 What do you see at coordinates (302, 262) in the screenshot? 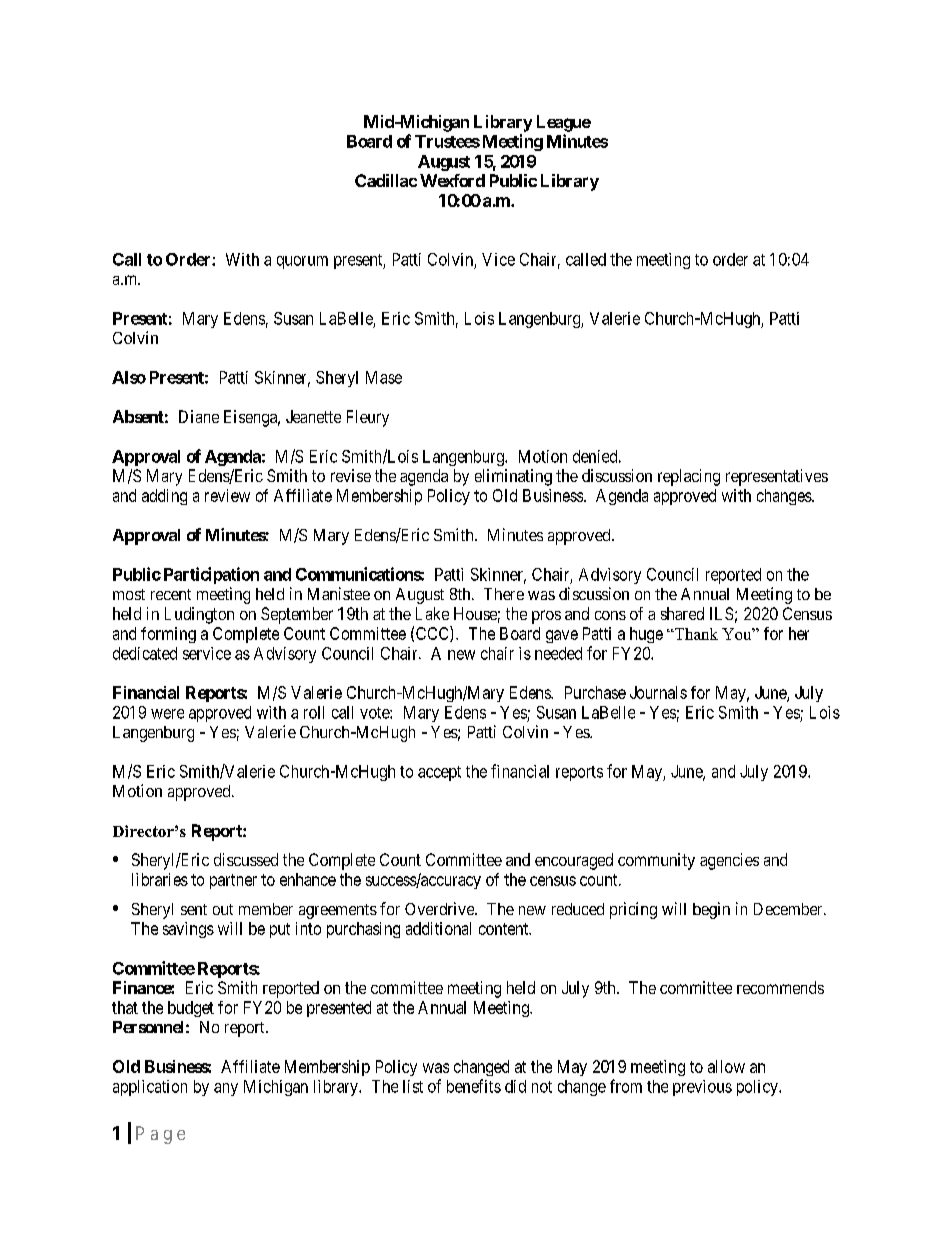
I see `quorum` at bounding box center [302, 262].
